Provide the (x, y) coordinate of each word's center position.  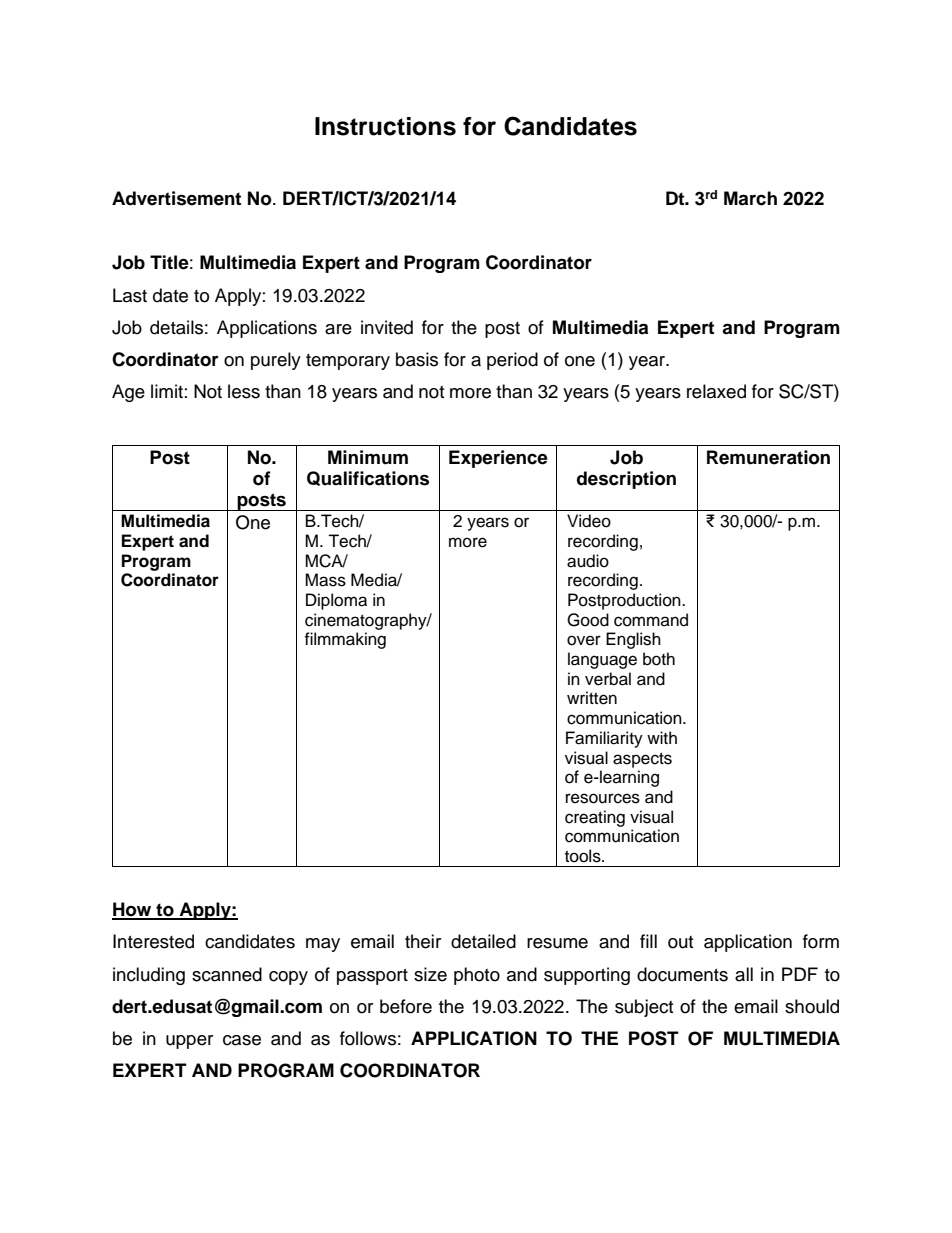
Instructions (385, 126)
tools (584, 856)
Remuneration (768, 457)
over (584, 640)
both (659, 659)
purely (276, 361)
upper (189, 1042)
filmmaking (345, 640)
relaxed (716, 391)
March (750, 198)
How (133, 910)
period (512, 361)
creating (595, 818)
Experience (498, 459)
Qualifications (368, 478)
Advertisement (176, 198)
